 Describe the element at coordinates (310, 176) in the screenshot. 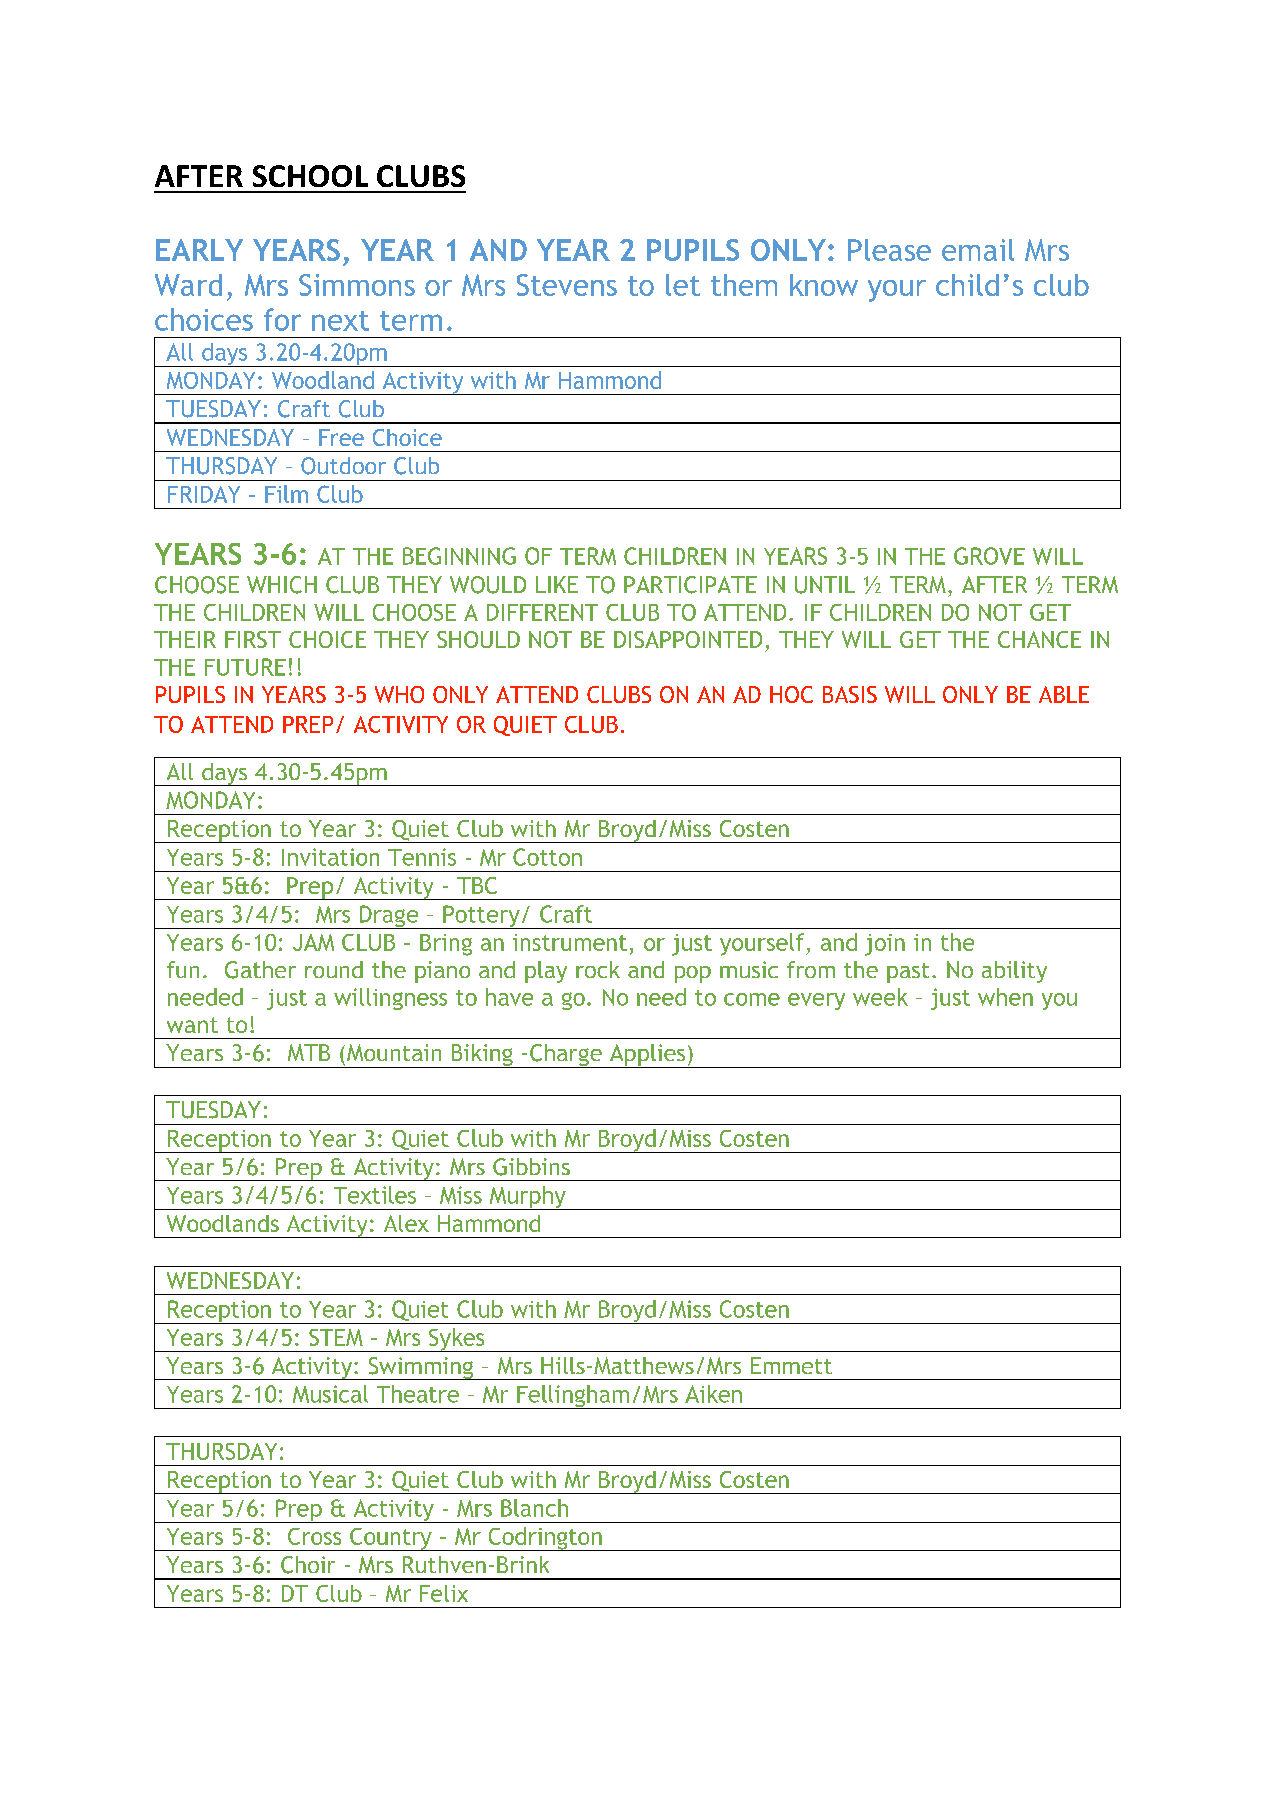

I see `SCHOOL` at that location.
